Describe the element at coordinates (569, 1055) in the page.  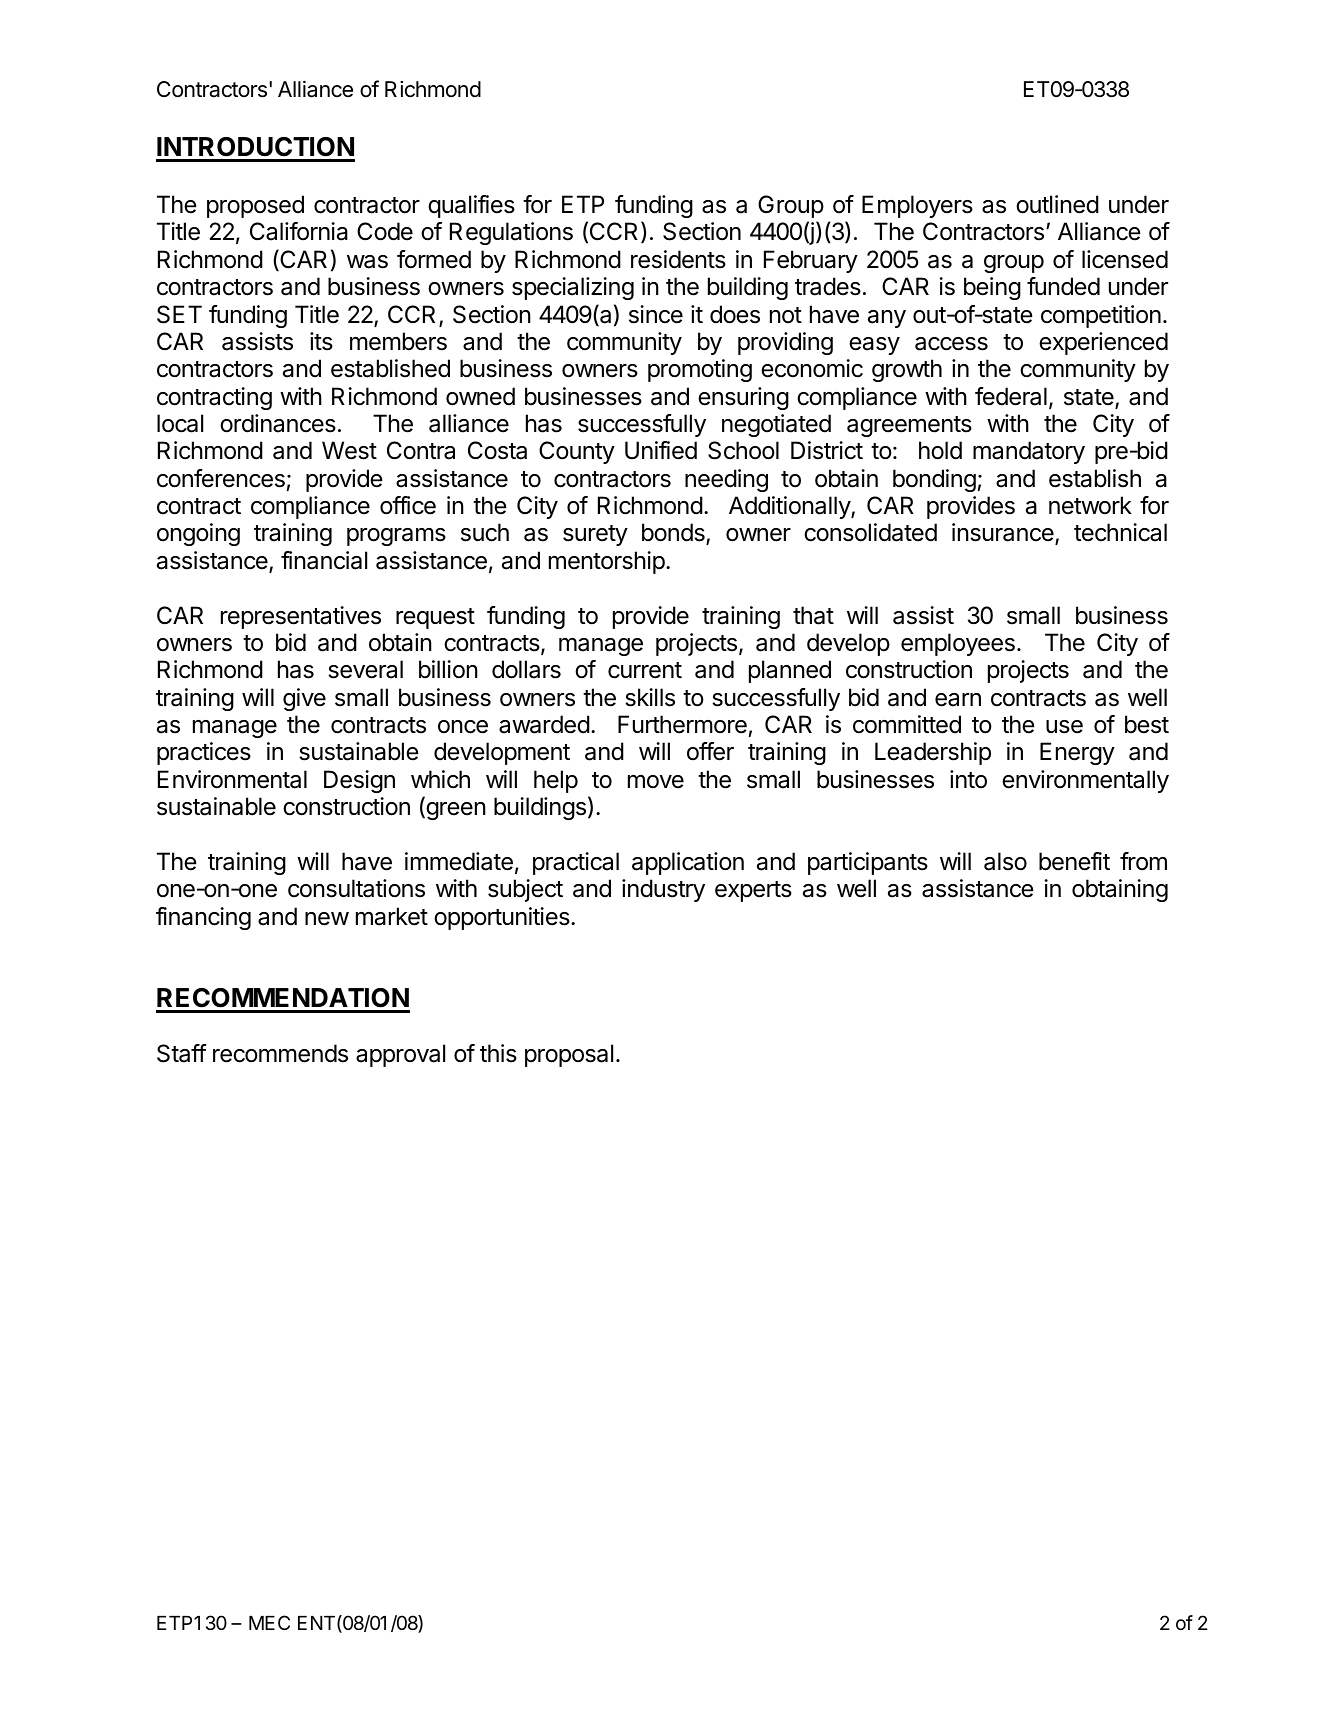
I see `proposal` at that location.
